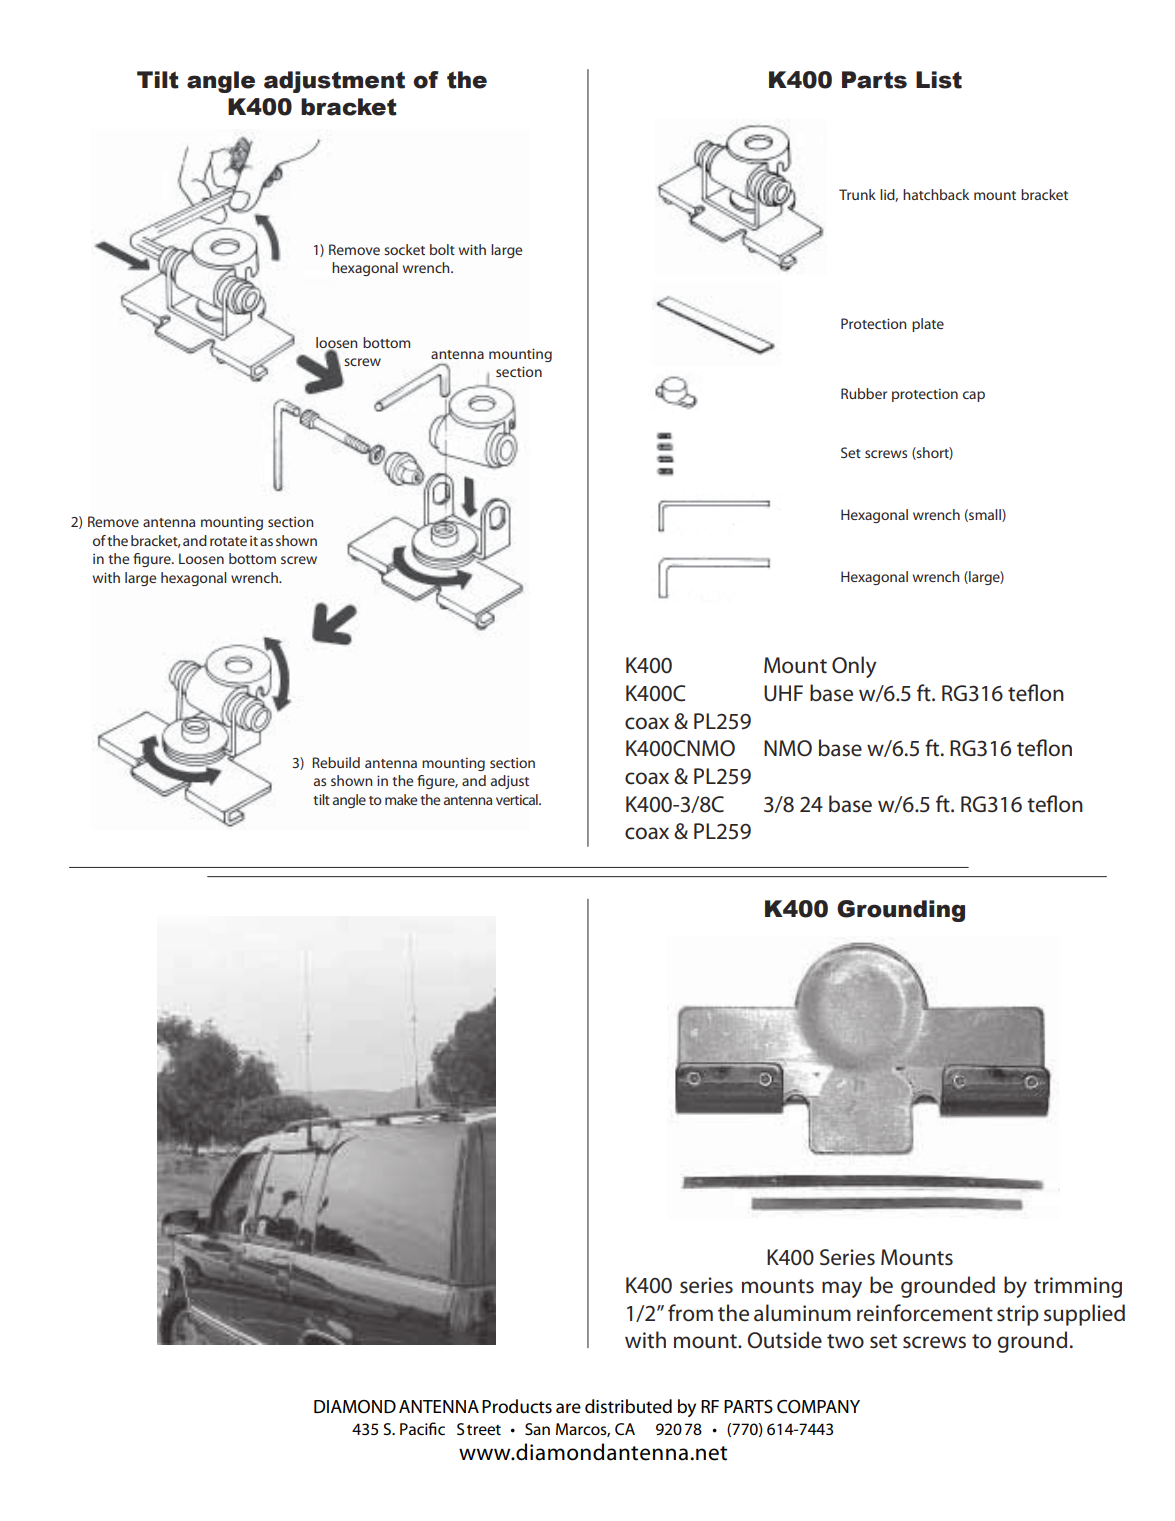 Image resolution: width=1175 pixels, height=1521 pixels. Describe the element at coordinates (842, 1289) in the document. I see `may` at that location.
